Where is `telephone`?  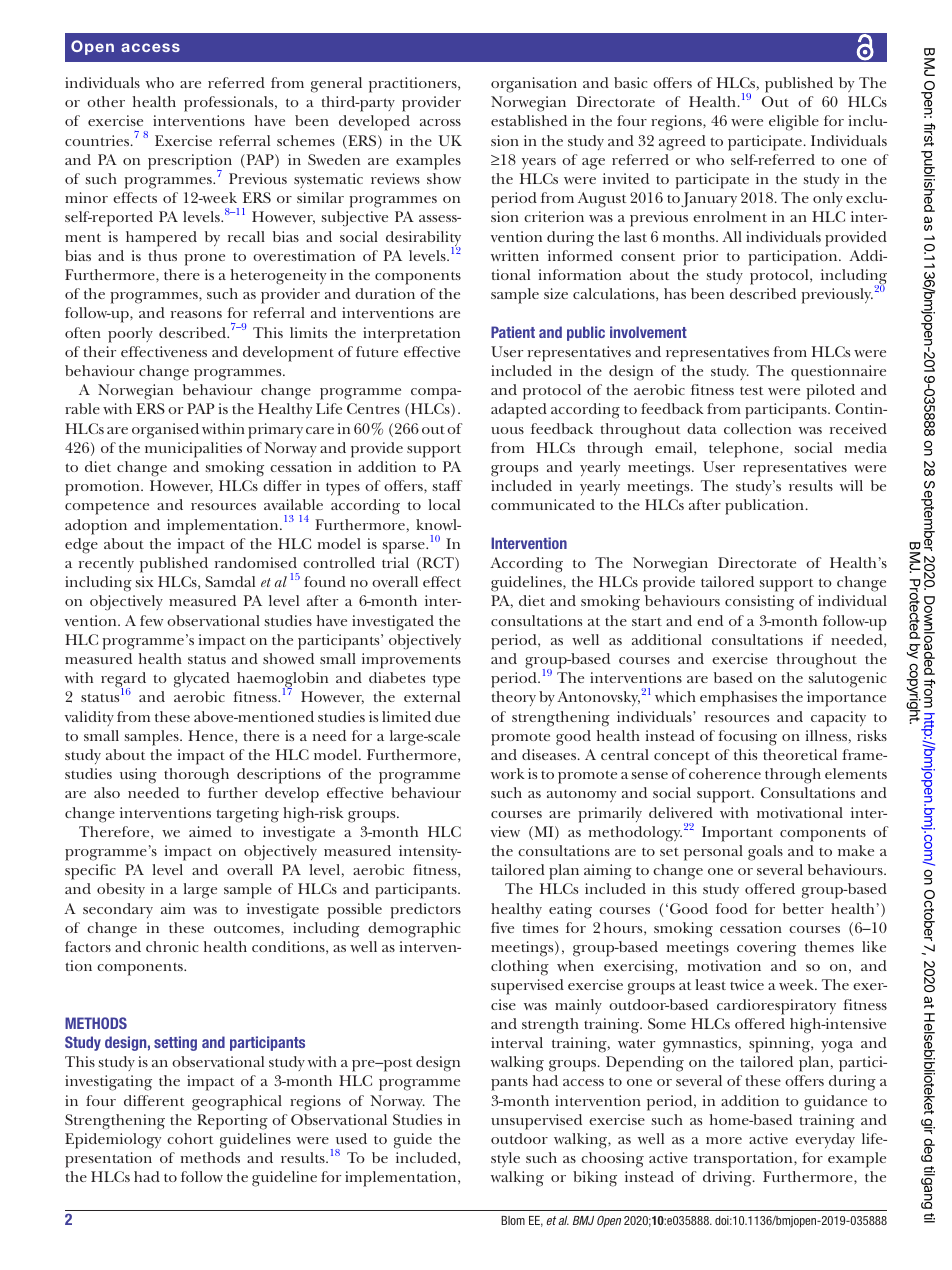
telephone is located at coordinates (745, 450).
